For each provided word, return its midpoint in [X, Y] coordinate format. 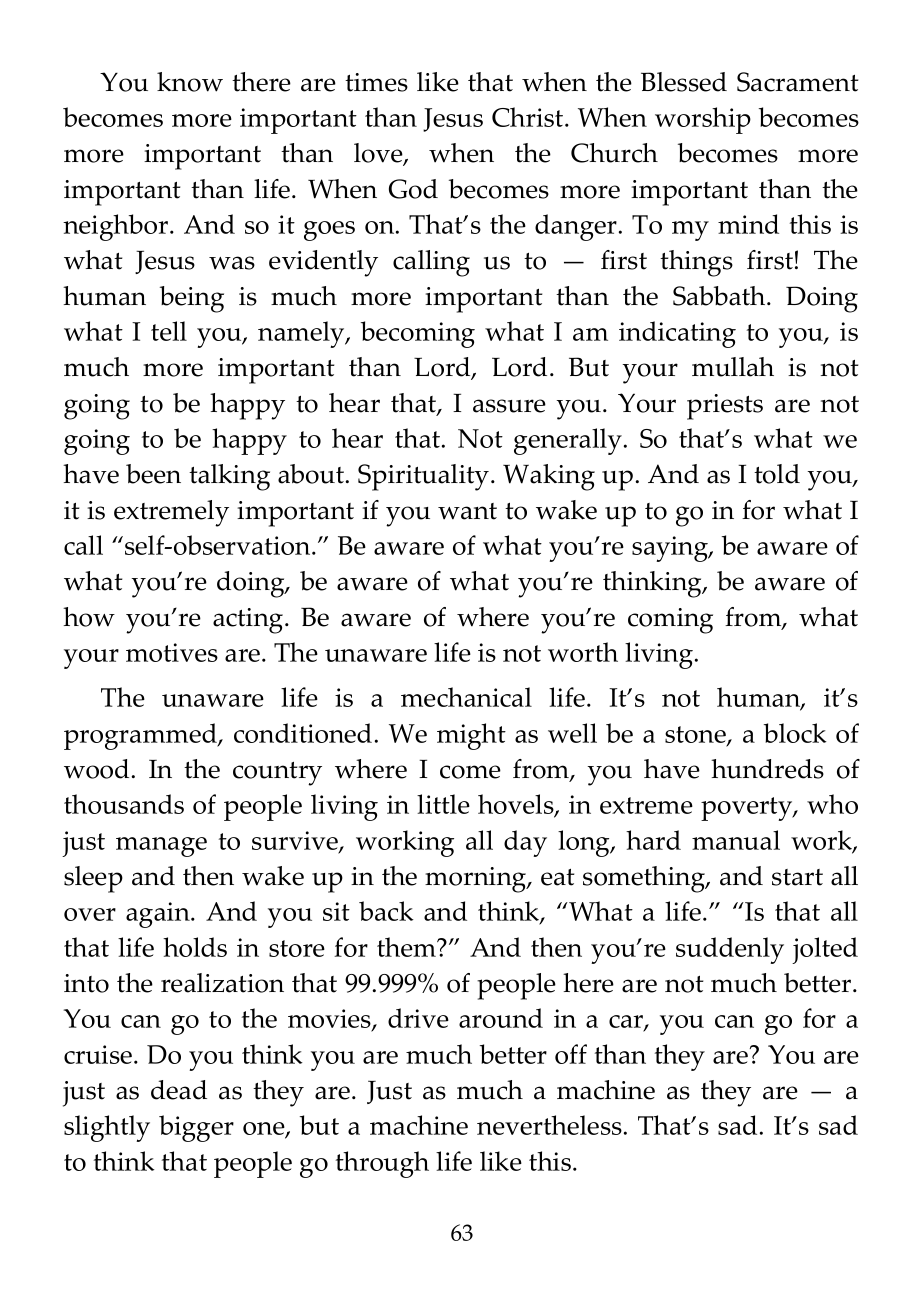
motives [172, 652]
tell [169, 331]
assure [509, 406]
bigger [196, 1128]
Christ [529, 117]
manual [736, 840]
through [382, 1164]
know [190, 82]
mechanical [466, 697]
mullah [733, 367]
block [795, 733]
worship [703, 120]
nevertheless [549, 1125]
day [525, 843]
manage [161, 847]
